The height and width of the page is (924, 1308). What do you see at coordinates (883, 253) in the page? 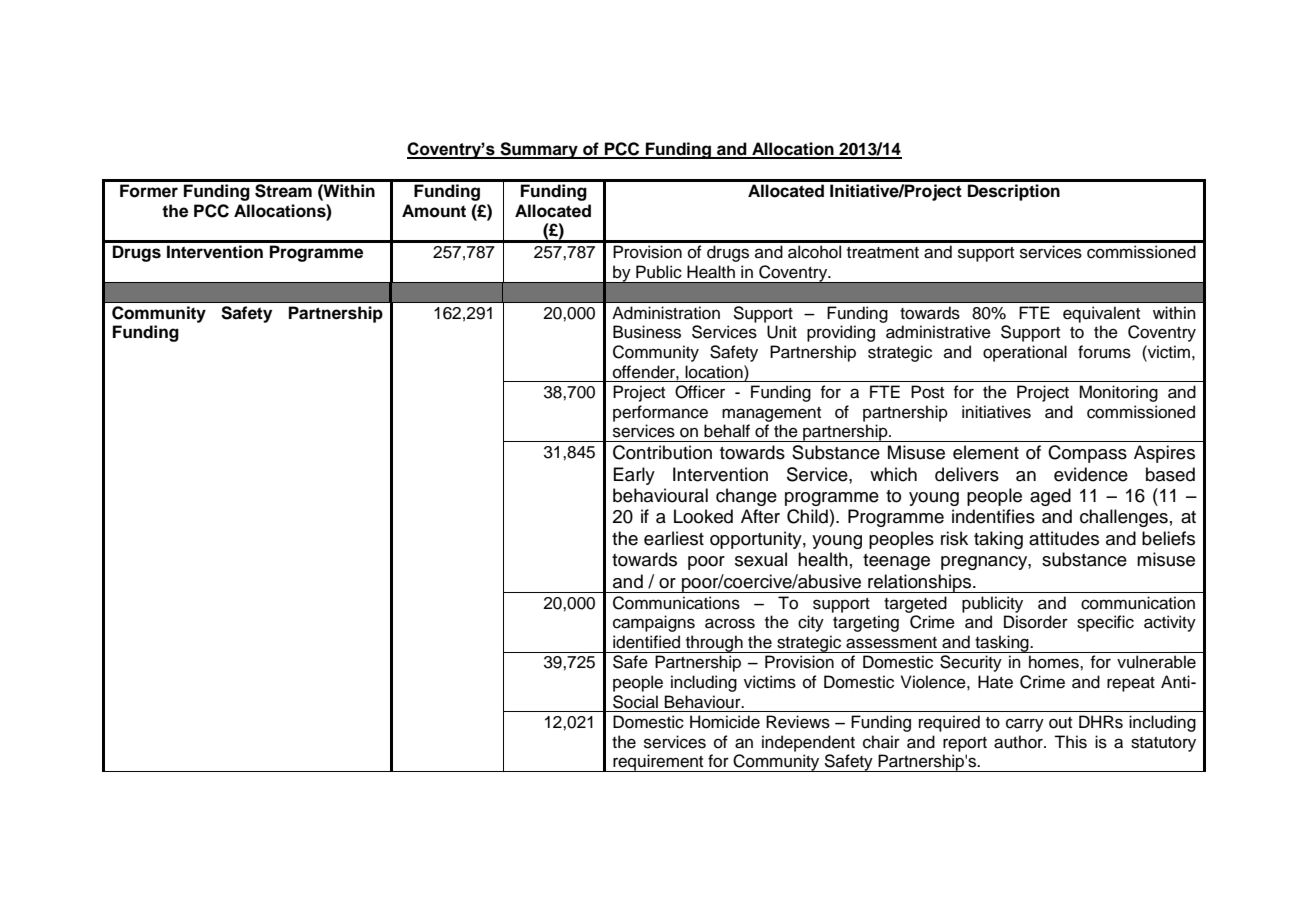
I see `treatment` at bounding box center [883, 253].
